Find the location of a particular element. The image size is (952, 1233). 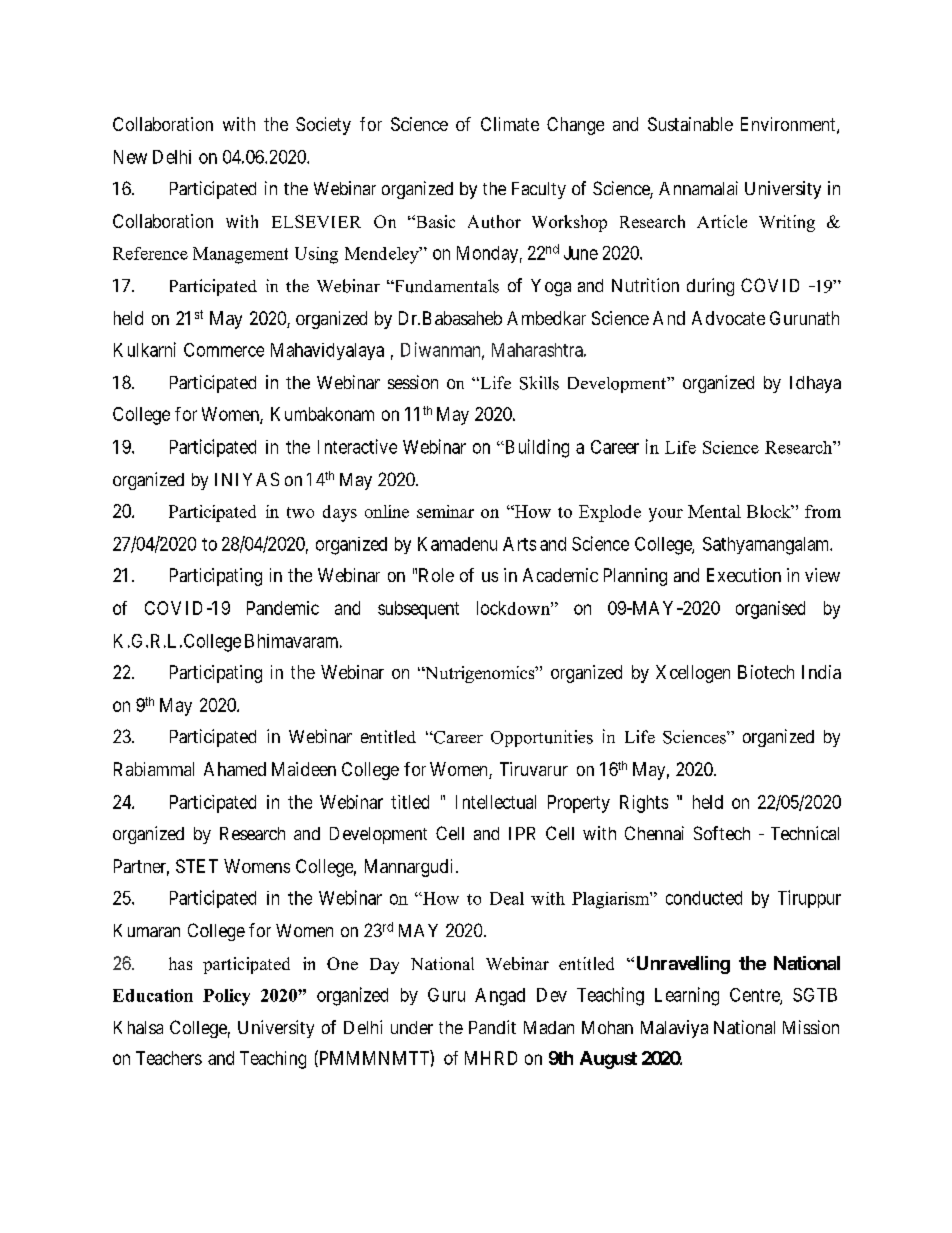

Sustainable is located at coordinates (690, 124).
